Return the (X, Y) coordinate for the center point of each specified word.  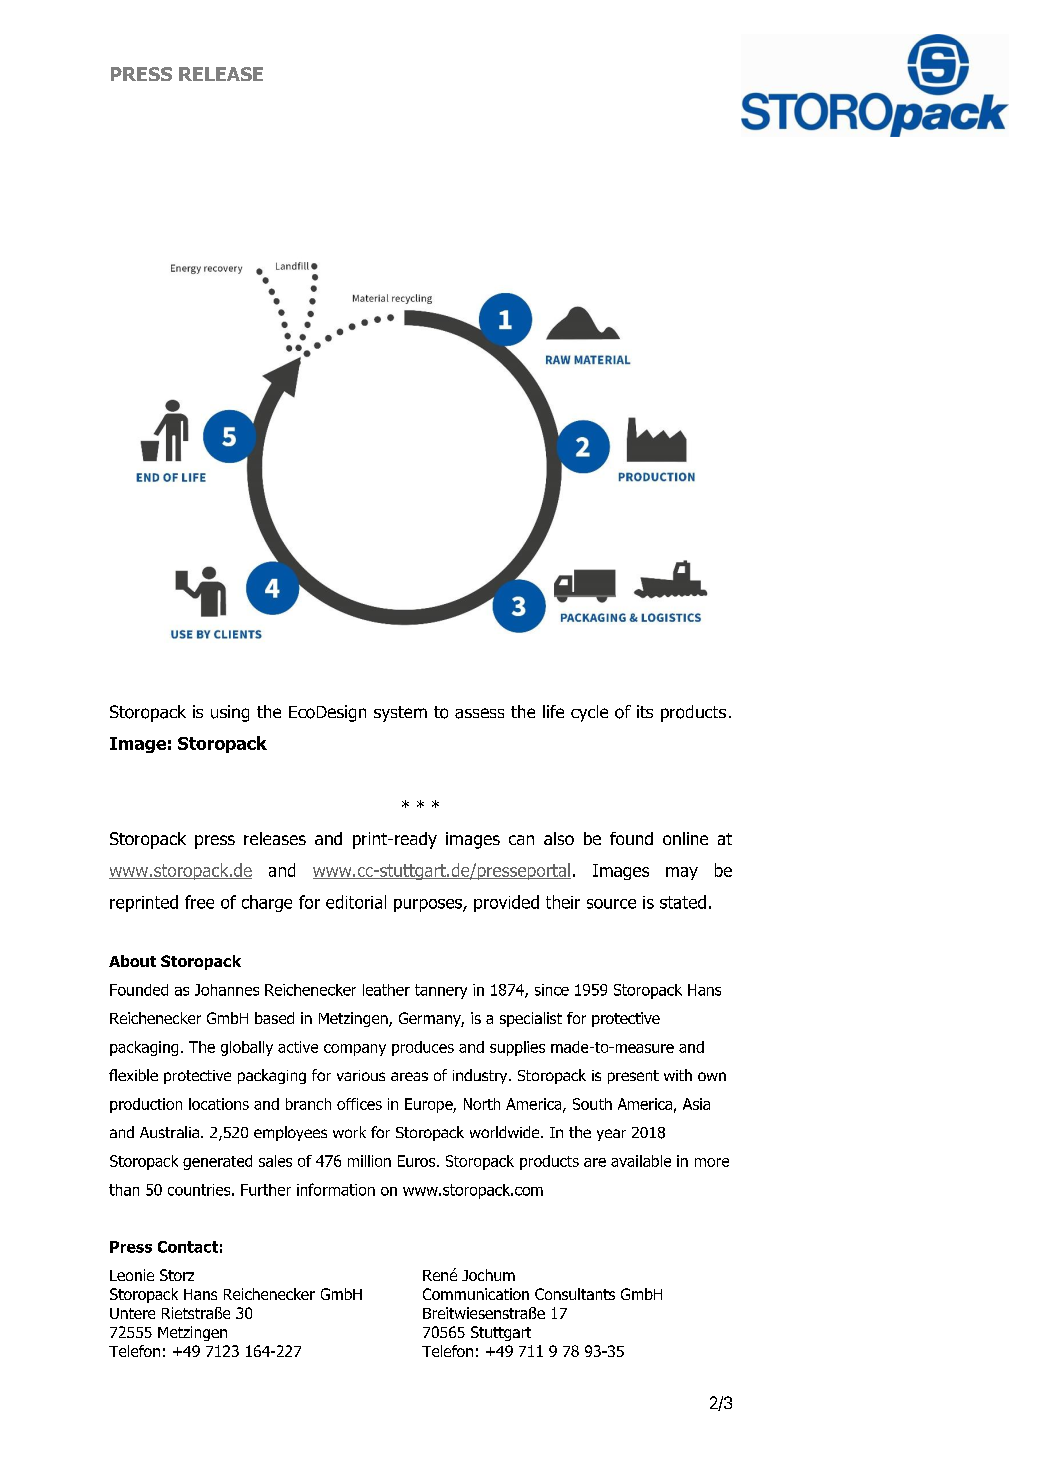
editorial (356, 902)
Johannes (227, 990)
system (400, 714)
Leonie (132, 1275)
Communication (476, 1294)
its (645, 711)
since (552, 990)
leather (386, 990)
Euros (418, 1161)
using (230, 713)
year (611, 1135)
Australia (169, 1132)
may (682, 873)
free (199, 902)
